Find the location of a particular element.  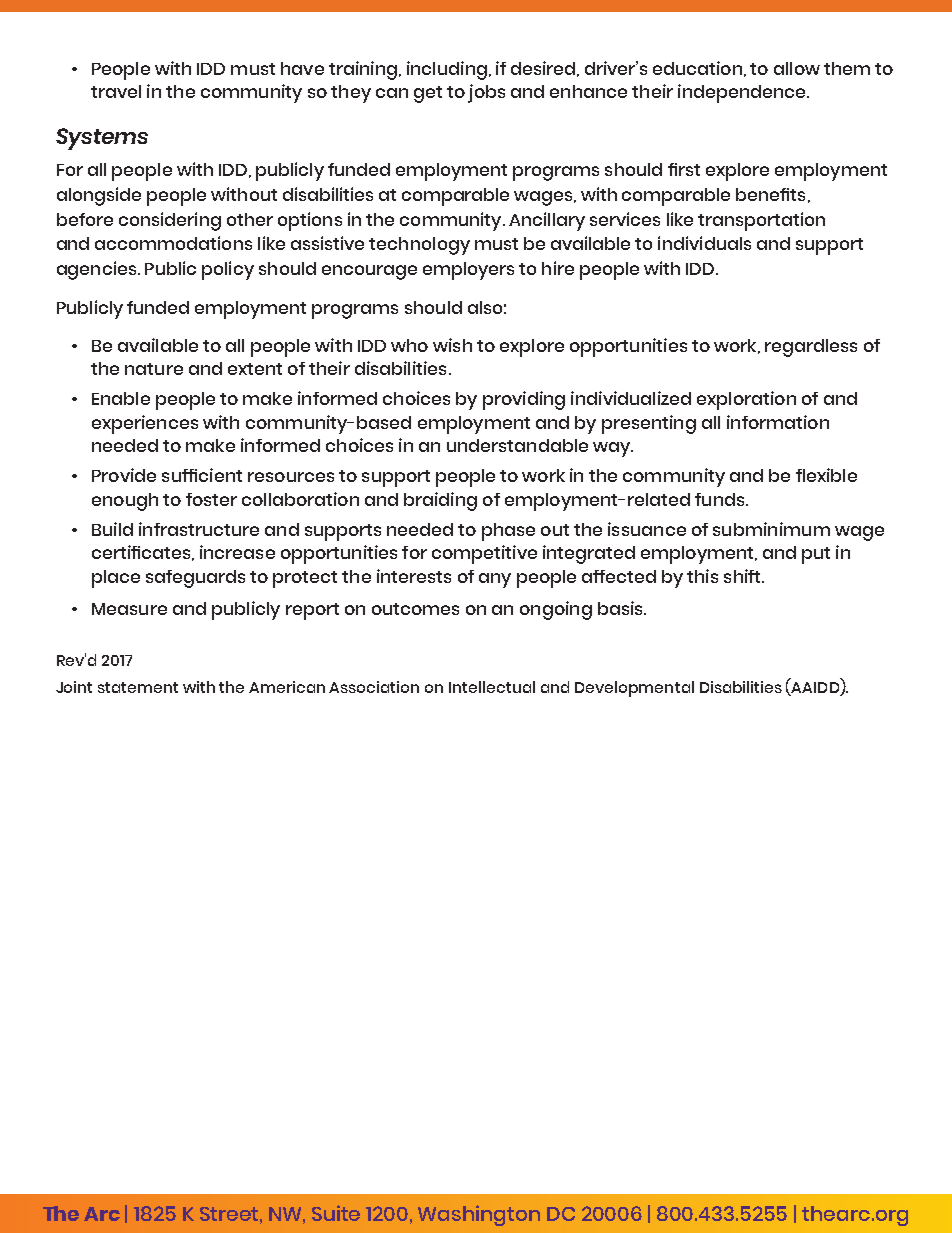

jobs is located at coordinates (486, 93).
